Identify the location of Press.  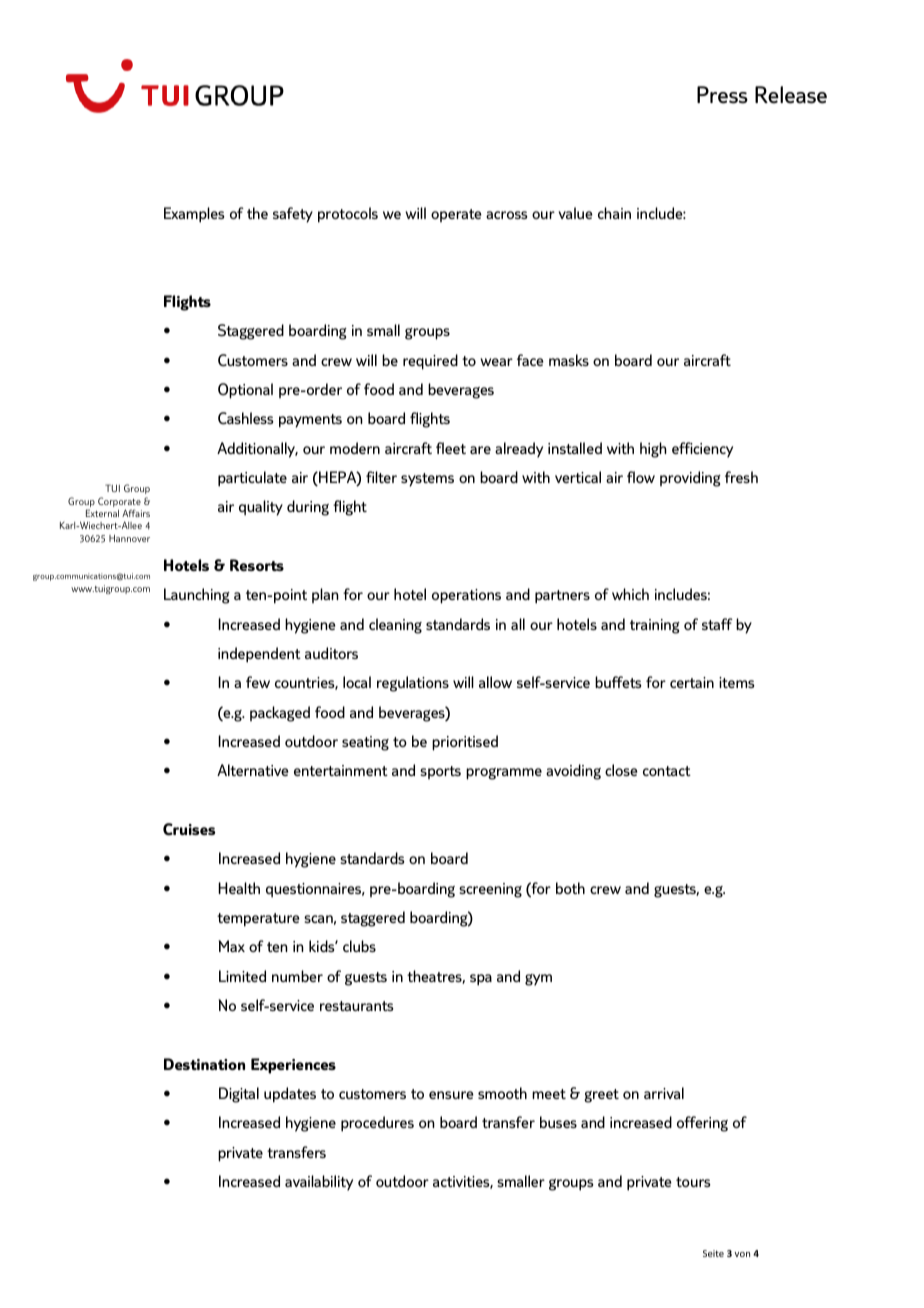
(722, 95).
